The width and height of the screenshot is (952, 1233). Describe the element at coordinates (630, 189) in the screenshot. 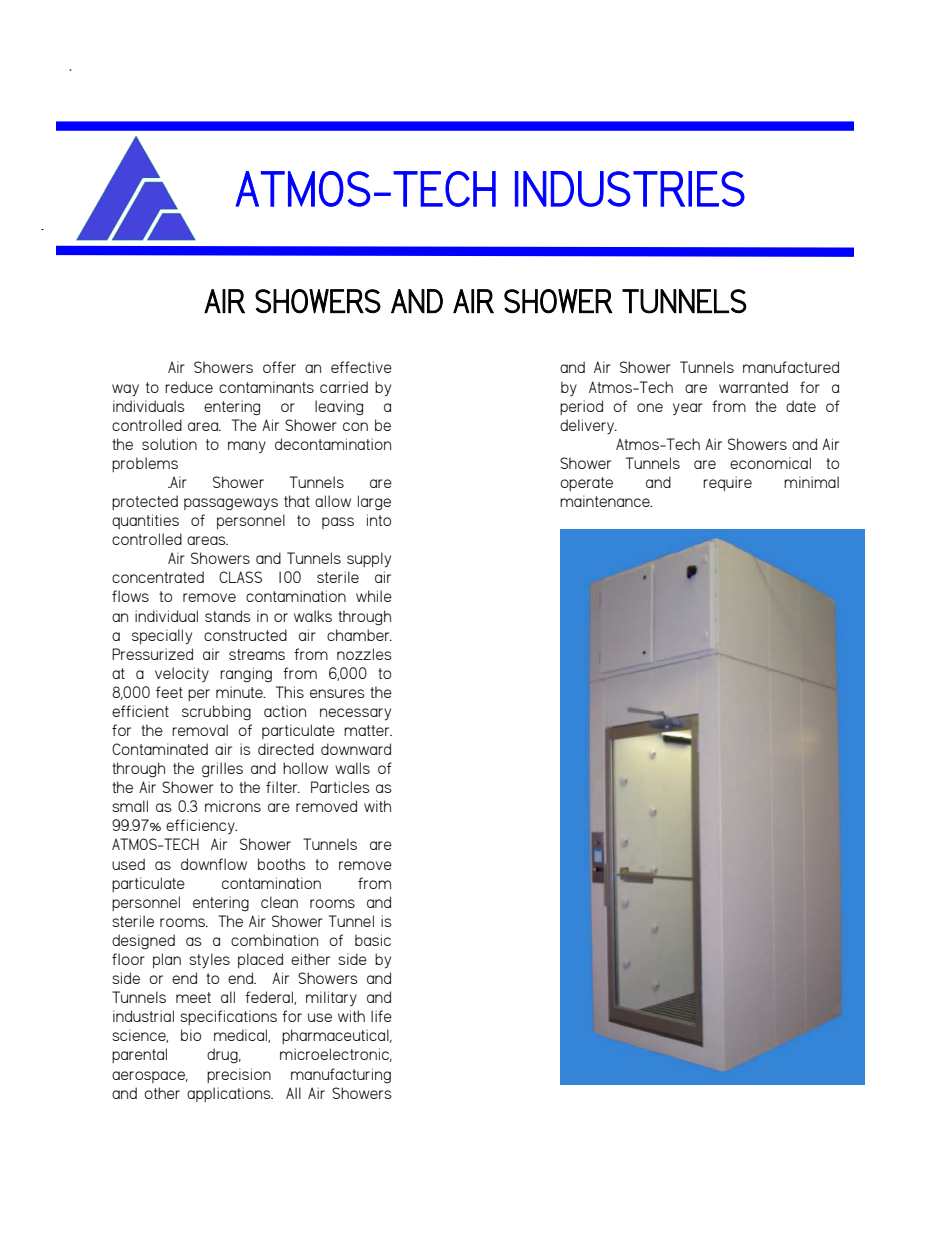

I see `INDUSTRIES` at that location.
